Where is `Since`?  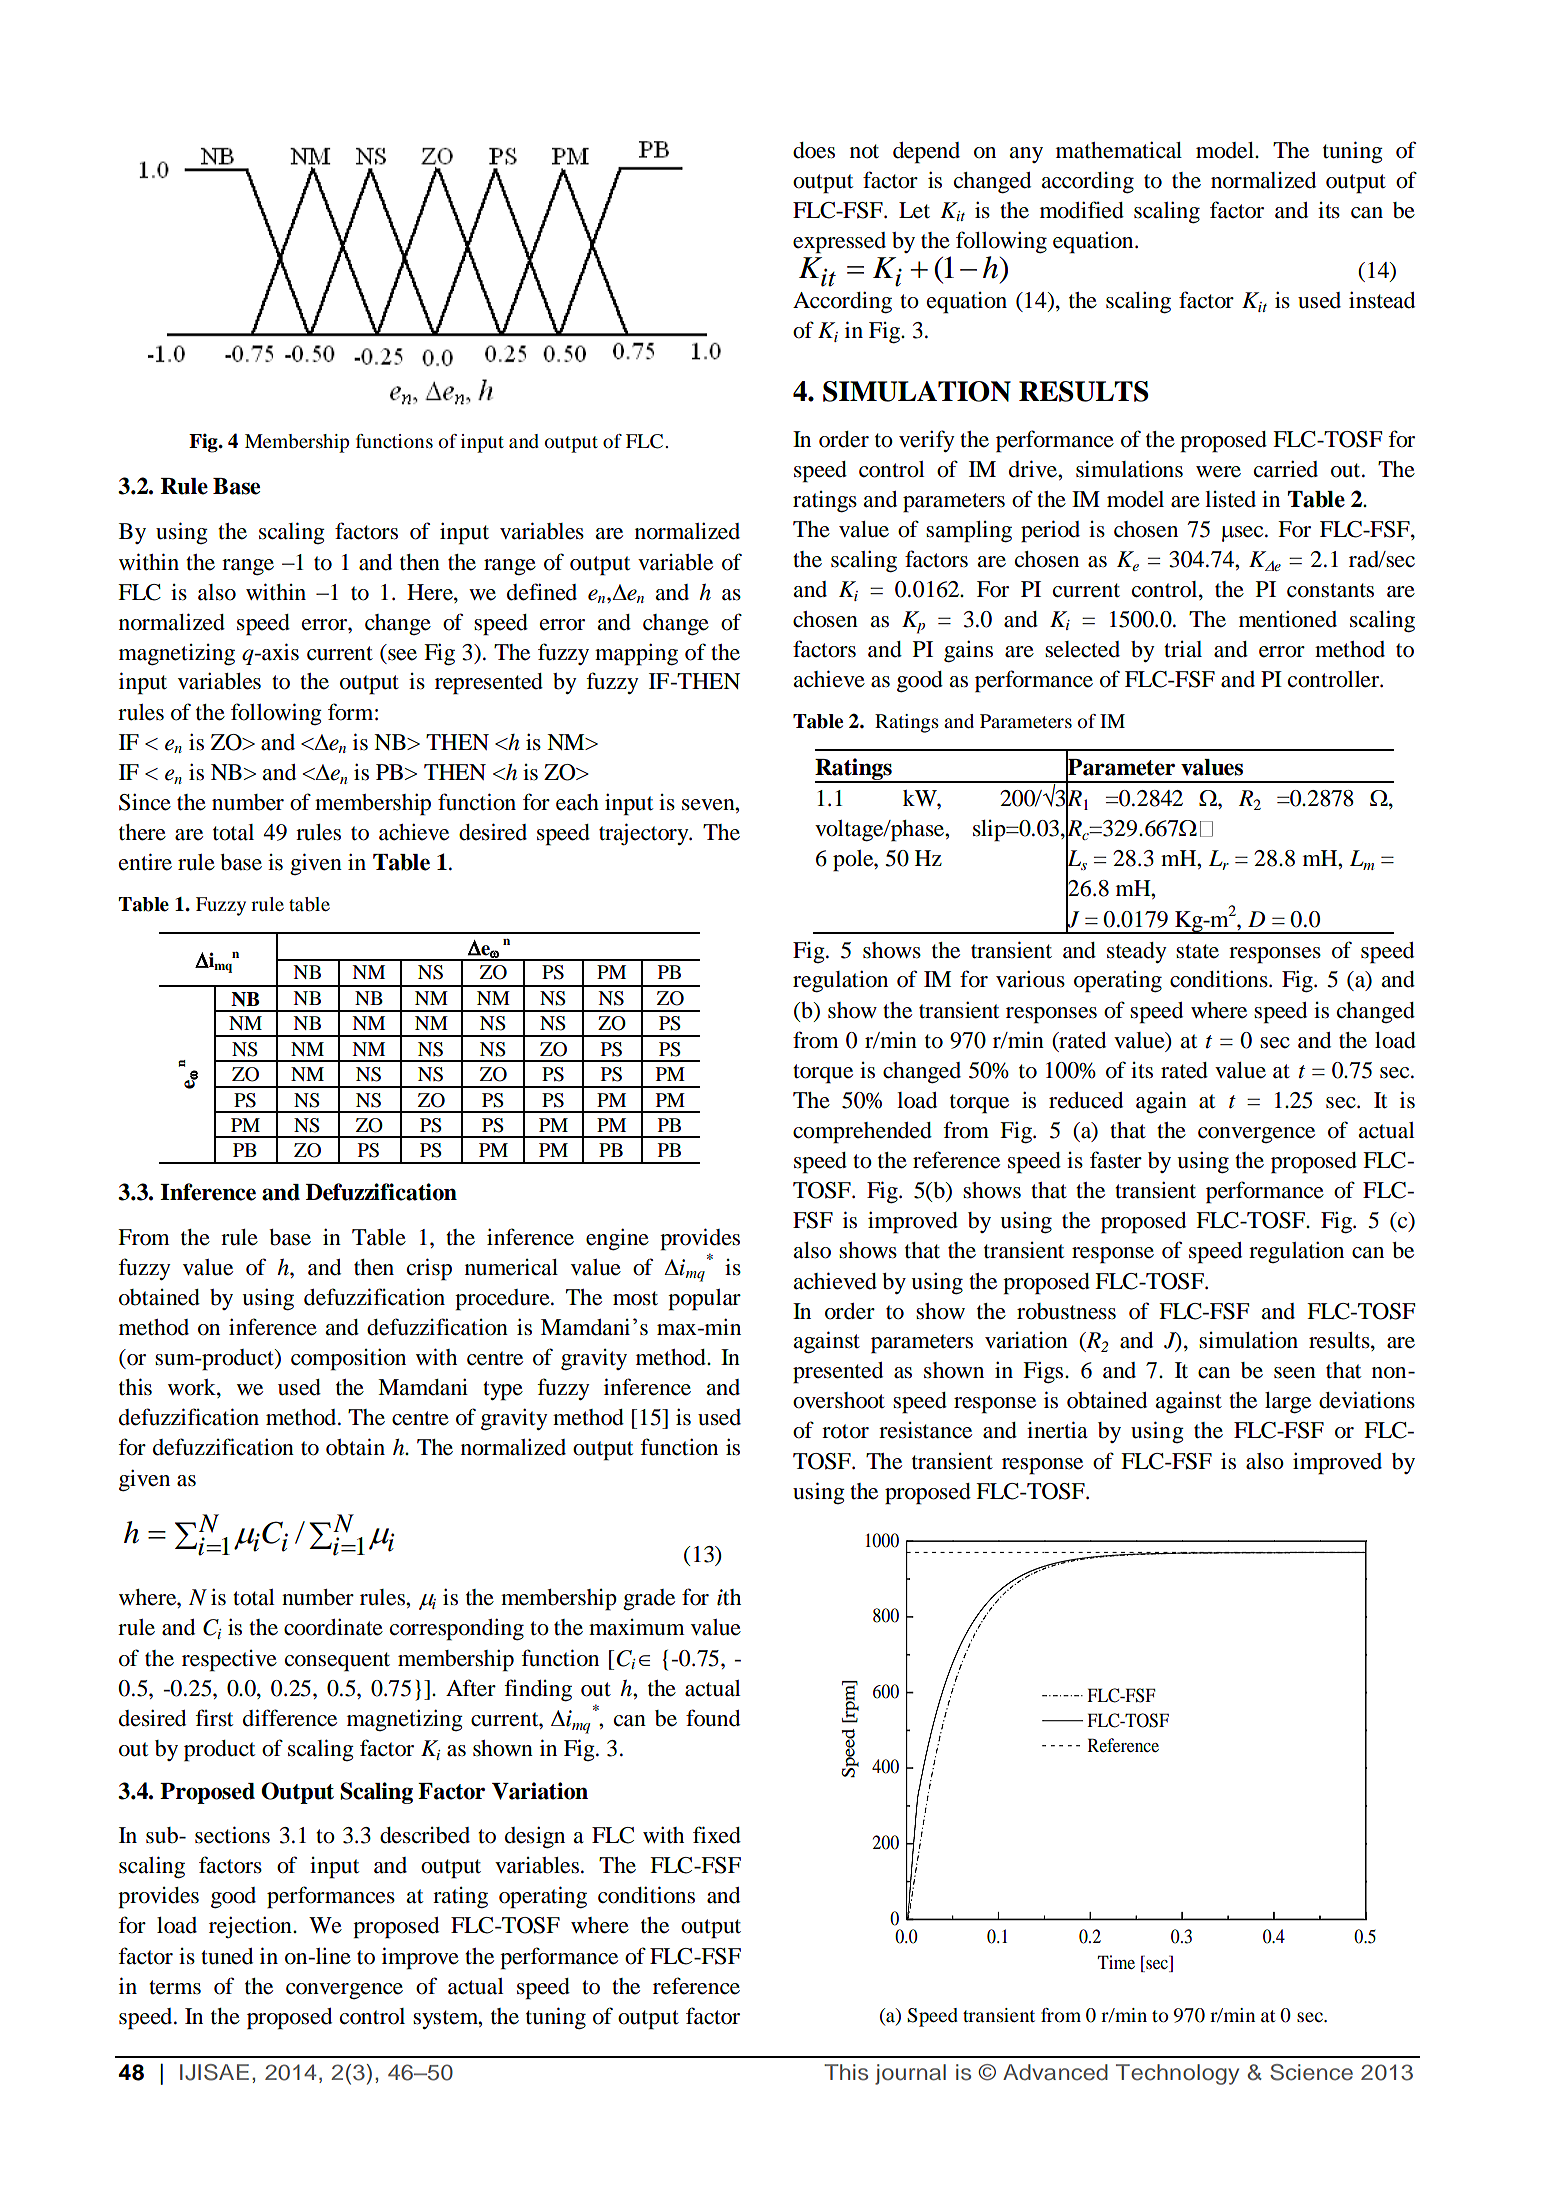 Since is located at coordinates (145, 802).
